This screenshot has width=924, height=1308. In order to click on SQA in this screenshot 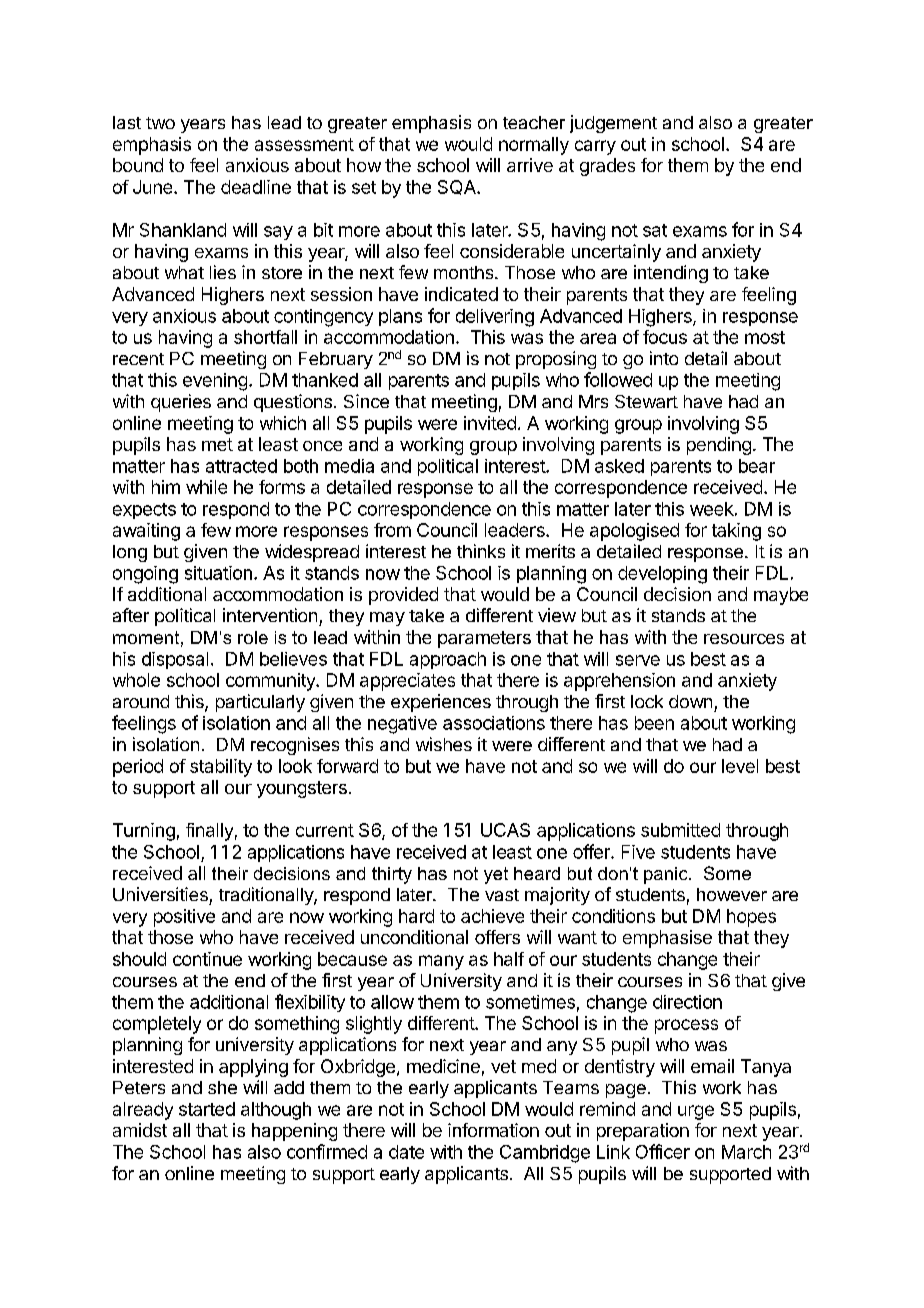, I will do `click(458, 187)`.
